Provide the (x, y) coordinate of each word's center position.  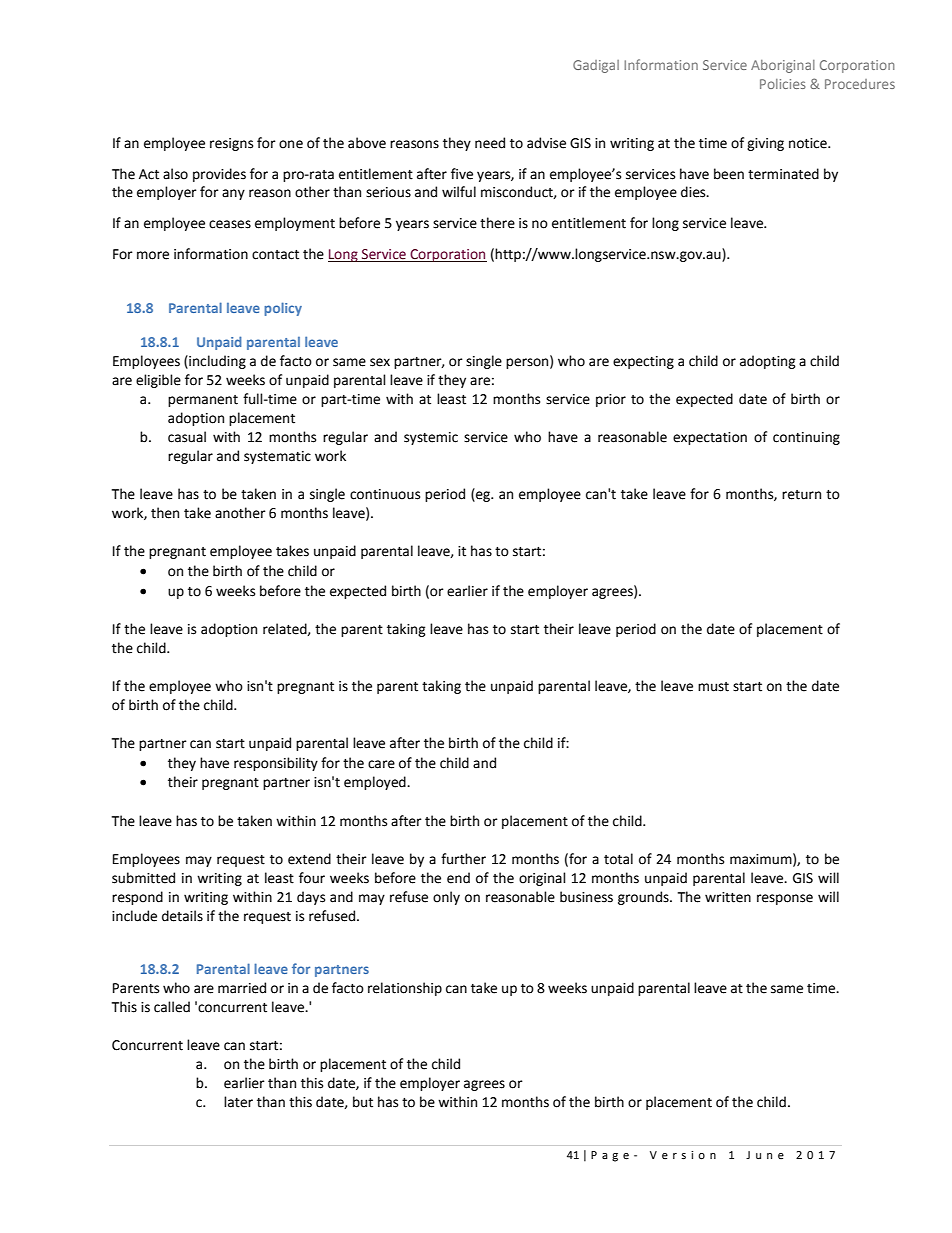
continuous (385, 494)
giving (765, 144)
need (490, 143)
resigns (231, 144)
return (801, 495)
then (165, 513)
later (238, 1102)
